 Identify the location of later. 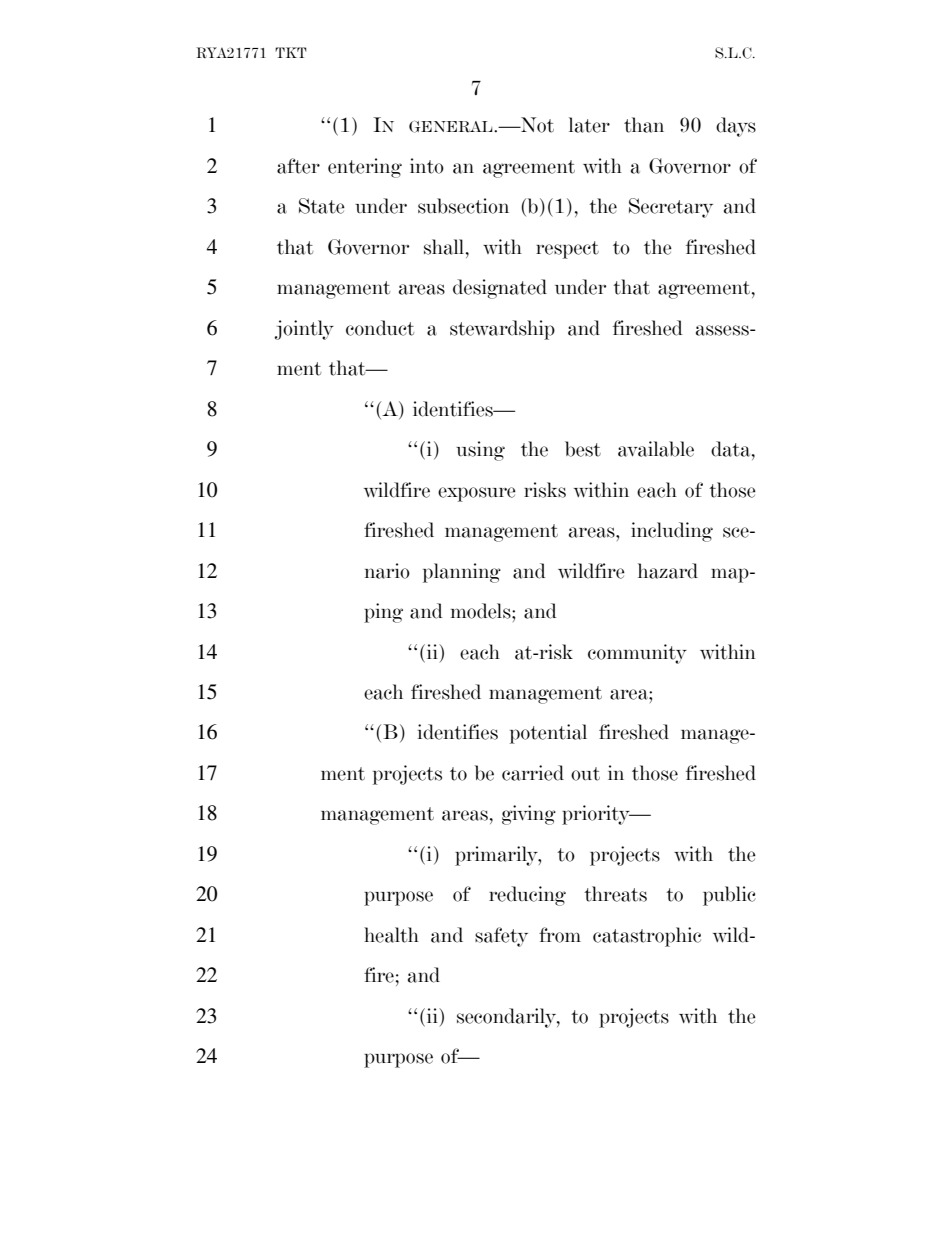
(589, 125).
